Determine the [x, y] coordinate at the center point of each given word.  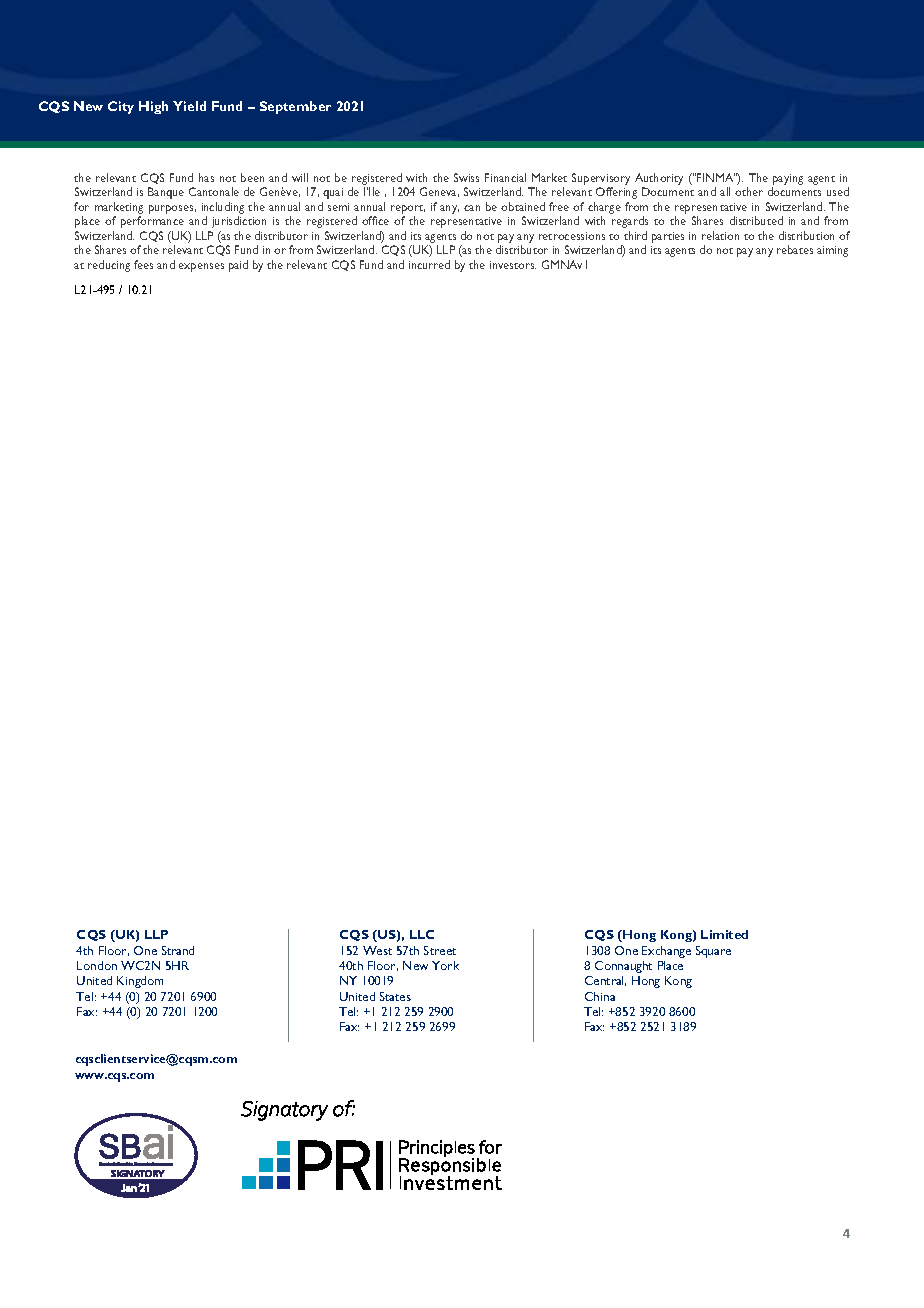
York [445, 965]
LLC [422, 934]
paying [787, 181]
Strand [178, 950]
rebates [795, 249]
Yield [189, 106]
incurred [429, 264]
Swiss [466, 177]
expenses [201, 267]
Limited [724, 934]
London [97, 965]
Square [713, 952]
